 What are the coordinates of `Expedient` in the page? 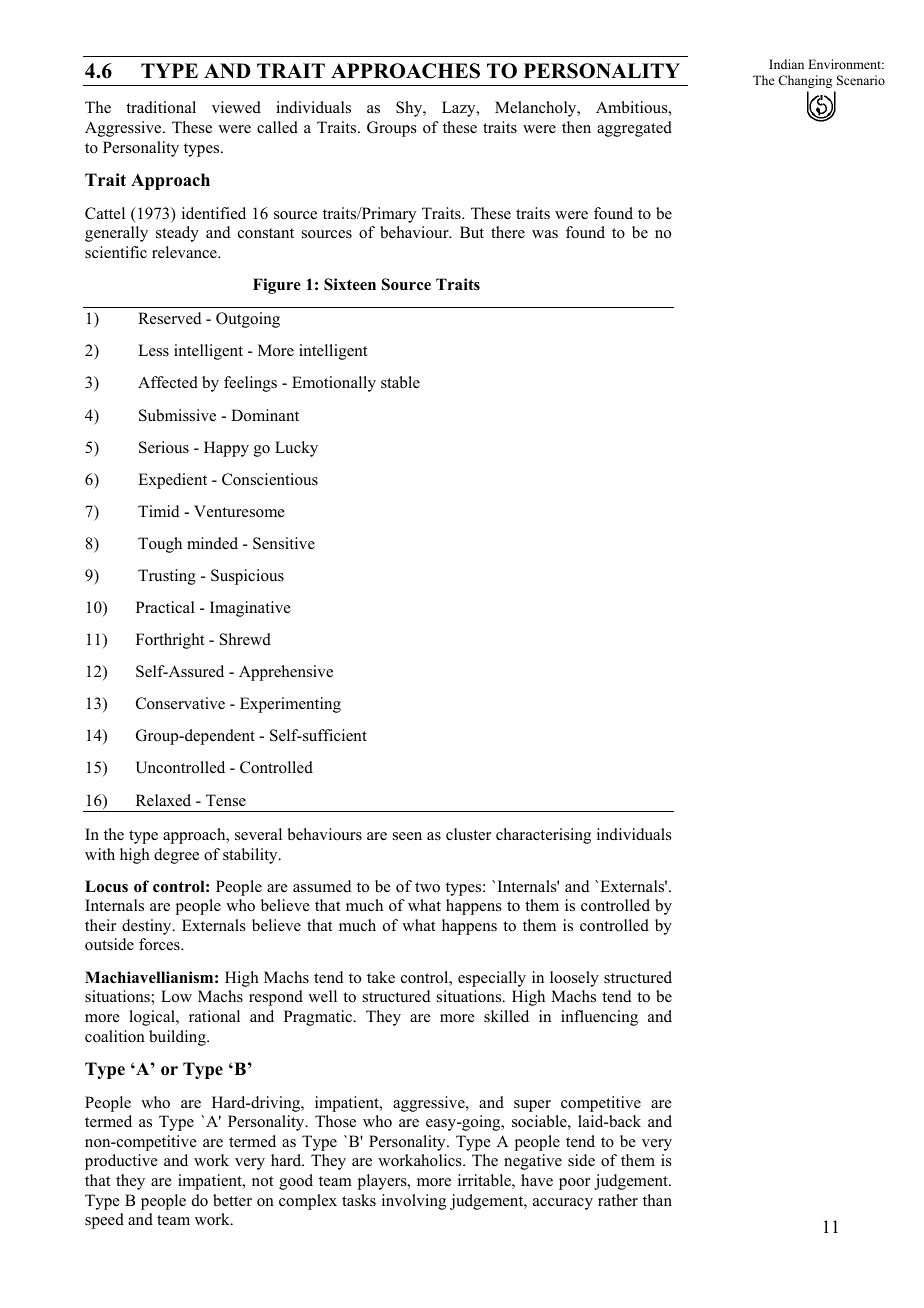 It's located at (172, 481).
